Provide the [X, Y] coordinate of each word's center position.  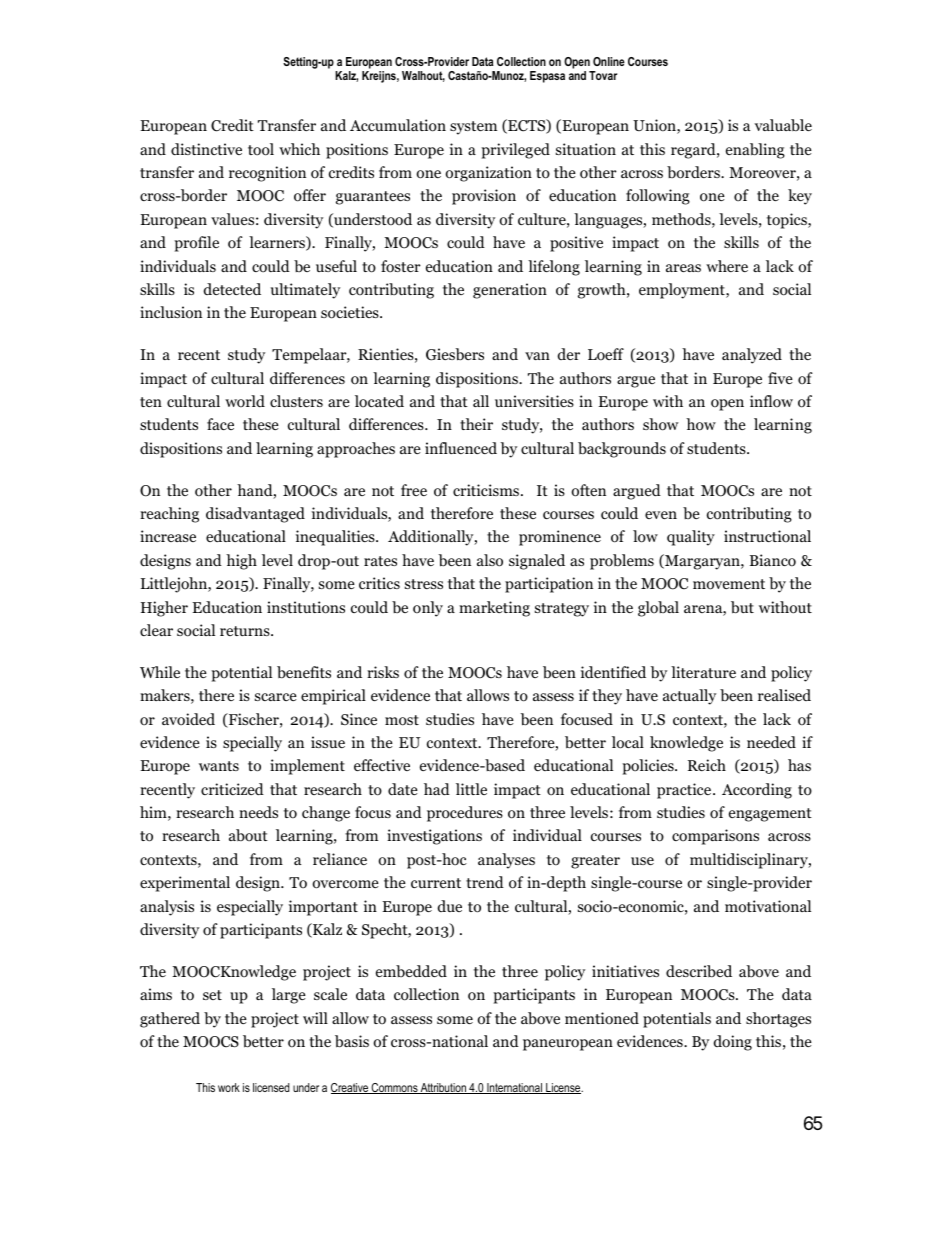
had [437, 789]
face [220, 424]
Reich [707, 765]
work [229, 1087]
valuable [783, 125]
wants [219, 766]
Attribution [443, 1088]
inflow [771, 401]
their [476, 424]
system [473, 128]
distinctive [206, 149]
